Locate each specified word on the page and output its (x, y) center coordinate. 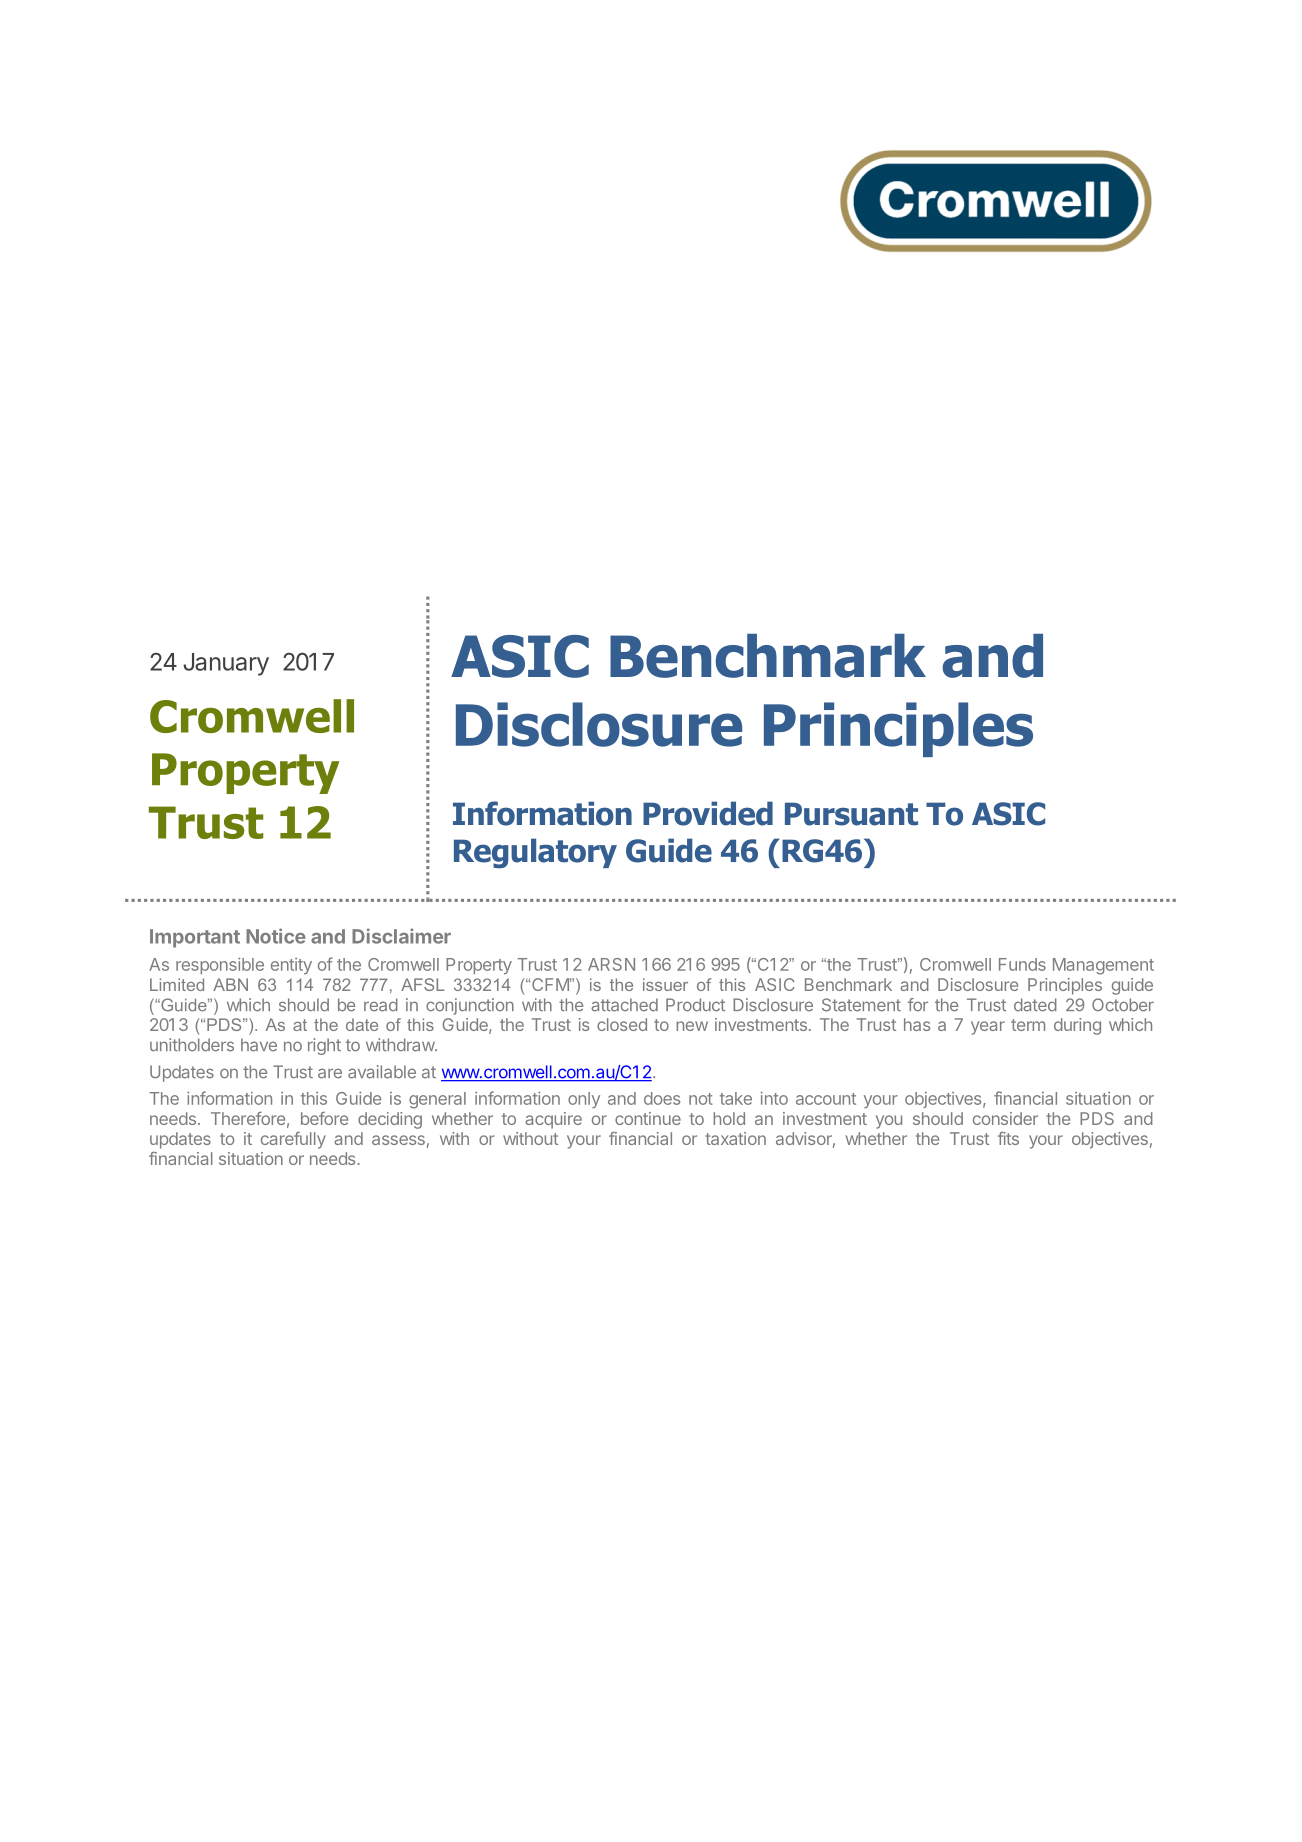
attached (624, 1005)
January (226, 664)
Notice (276, 936)
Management (1103, 966)
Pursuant (851, 814)
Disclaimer (401, 936)
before (324, 1118)
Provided (708, 813)
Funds (1022, 964)
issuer (665, 984)
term (1028, 1025)
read (381, 1005)
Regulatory (535, 853)
